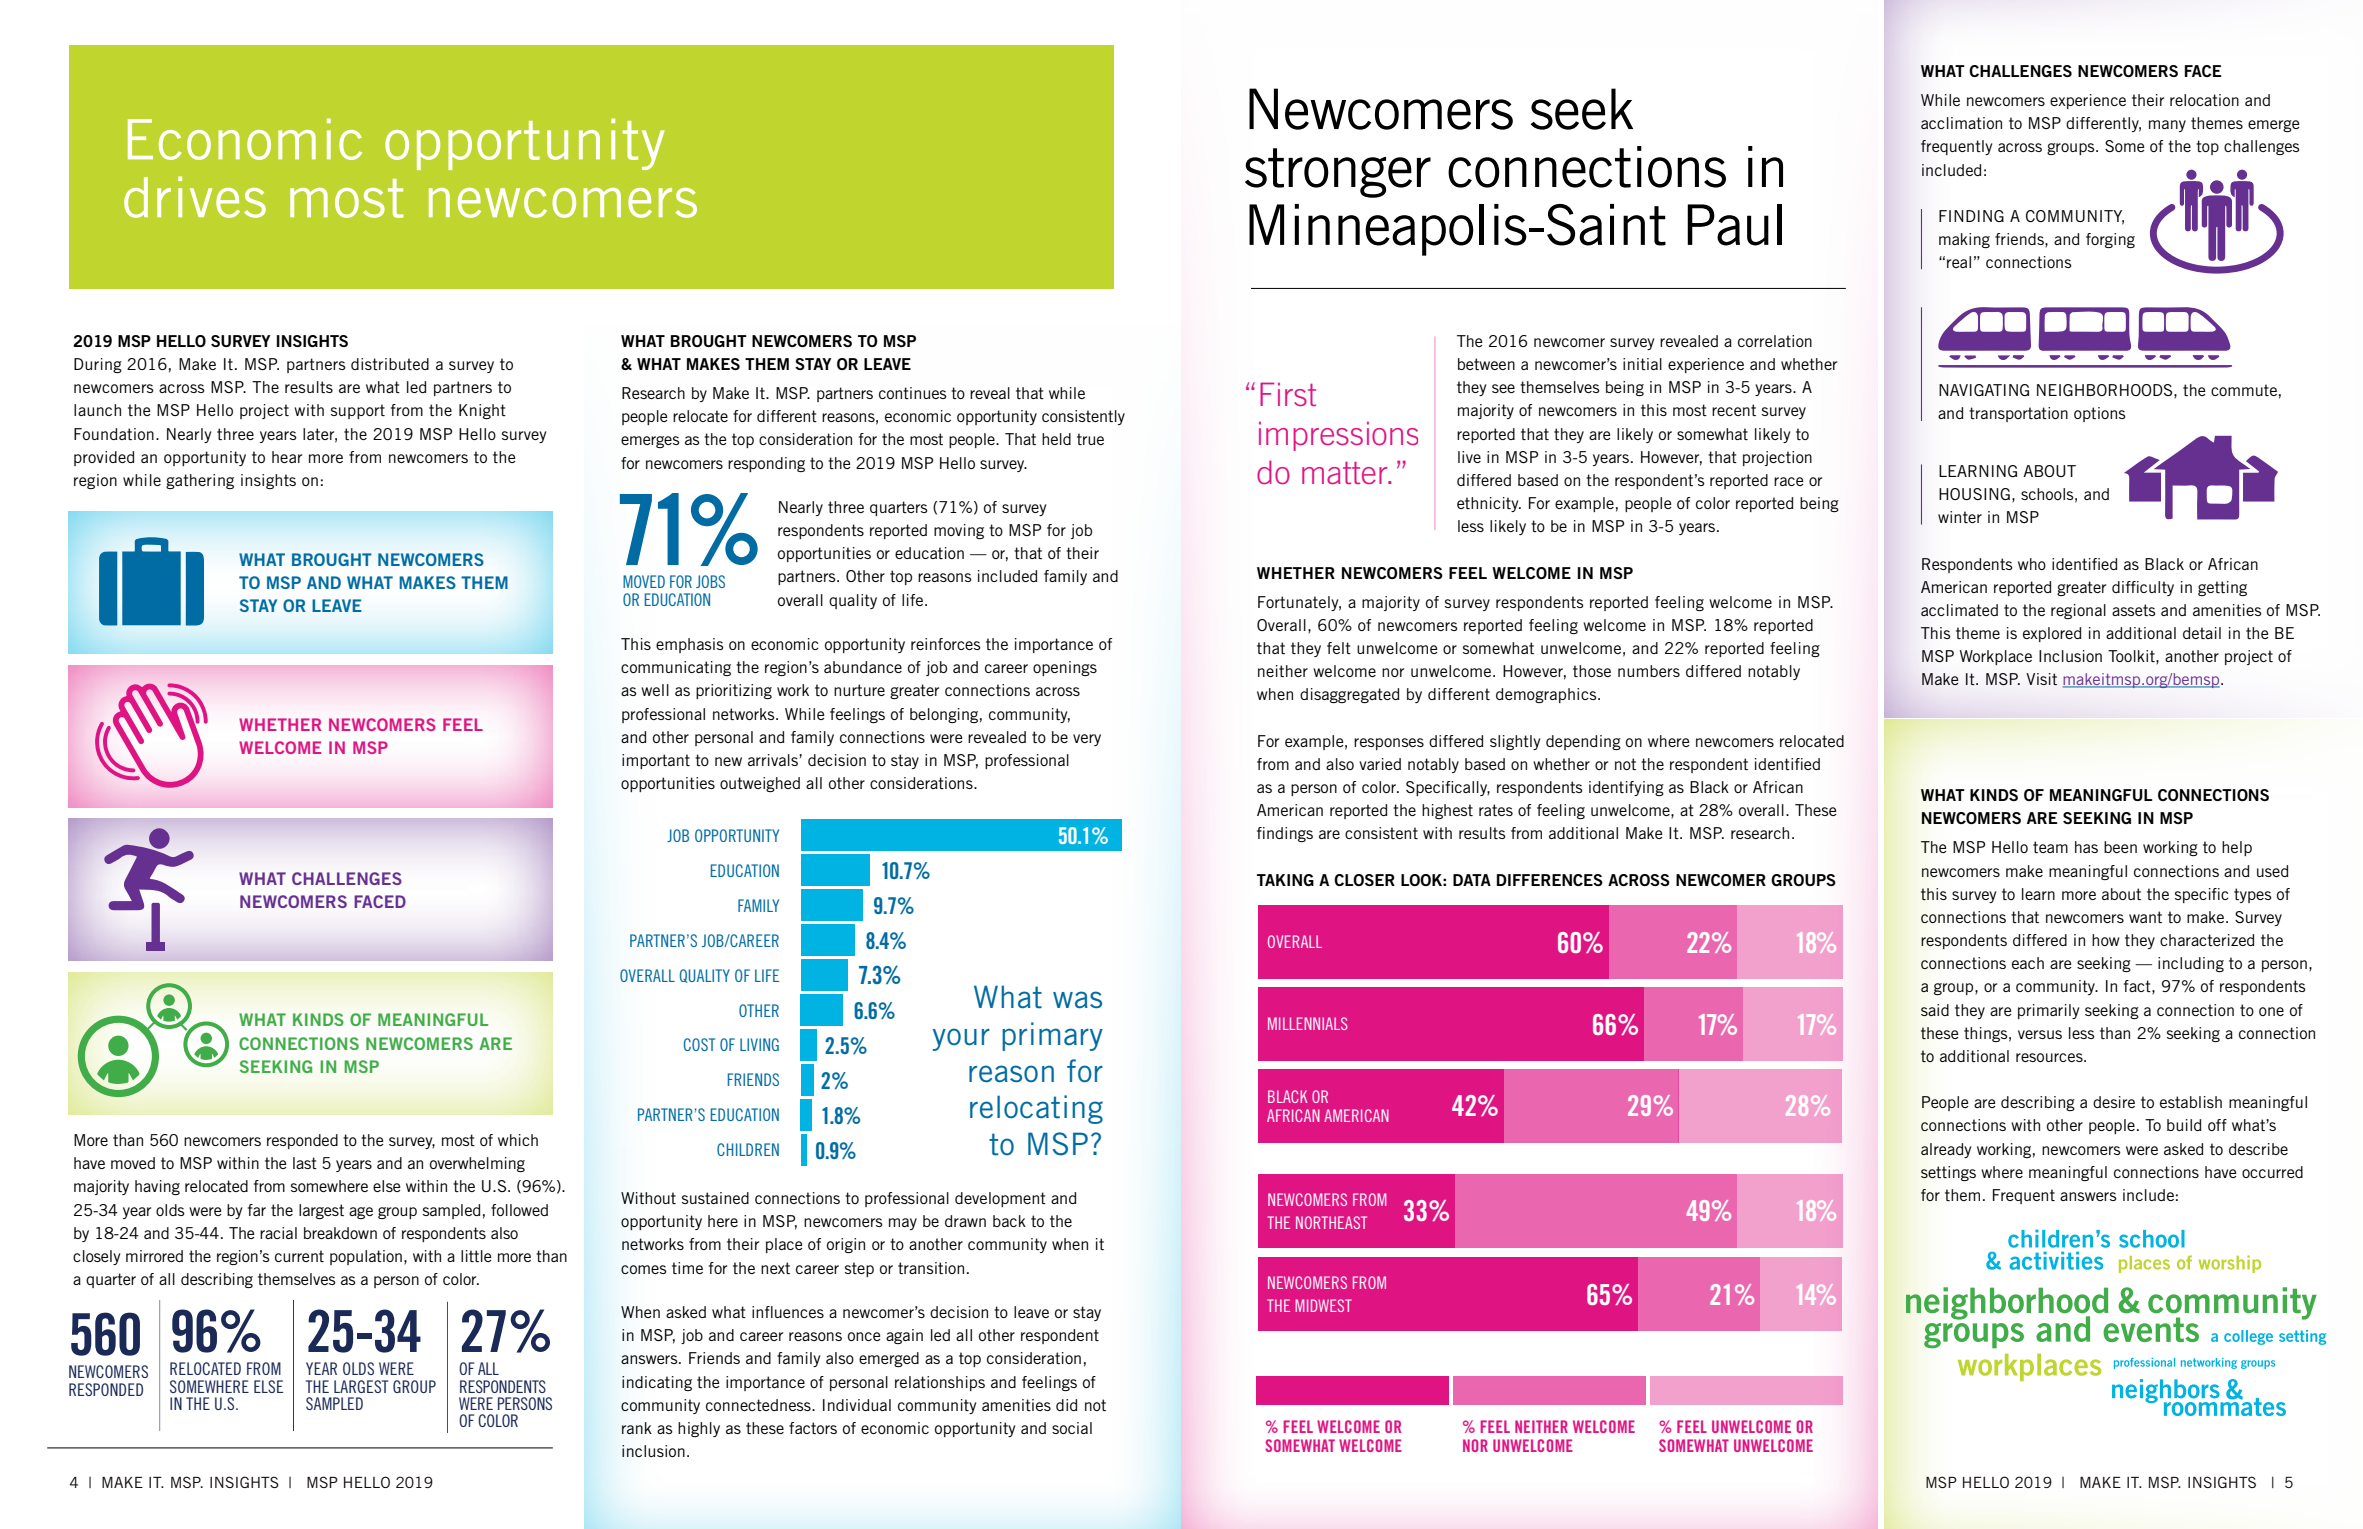 This screenshot has width=2363, height=1529. Describe the element at coordinates (1961, 123) in the screenshot. I see `acclimation` at that location.
